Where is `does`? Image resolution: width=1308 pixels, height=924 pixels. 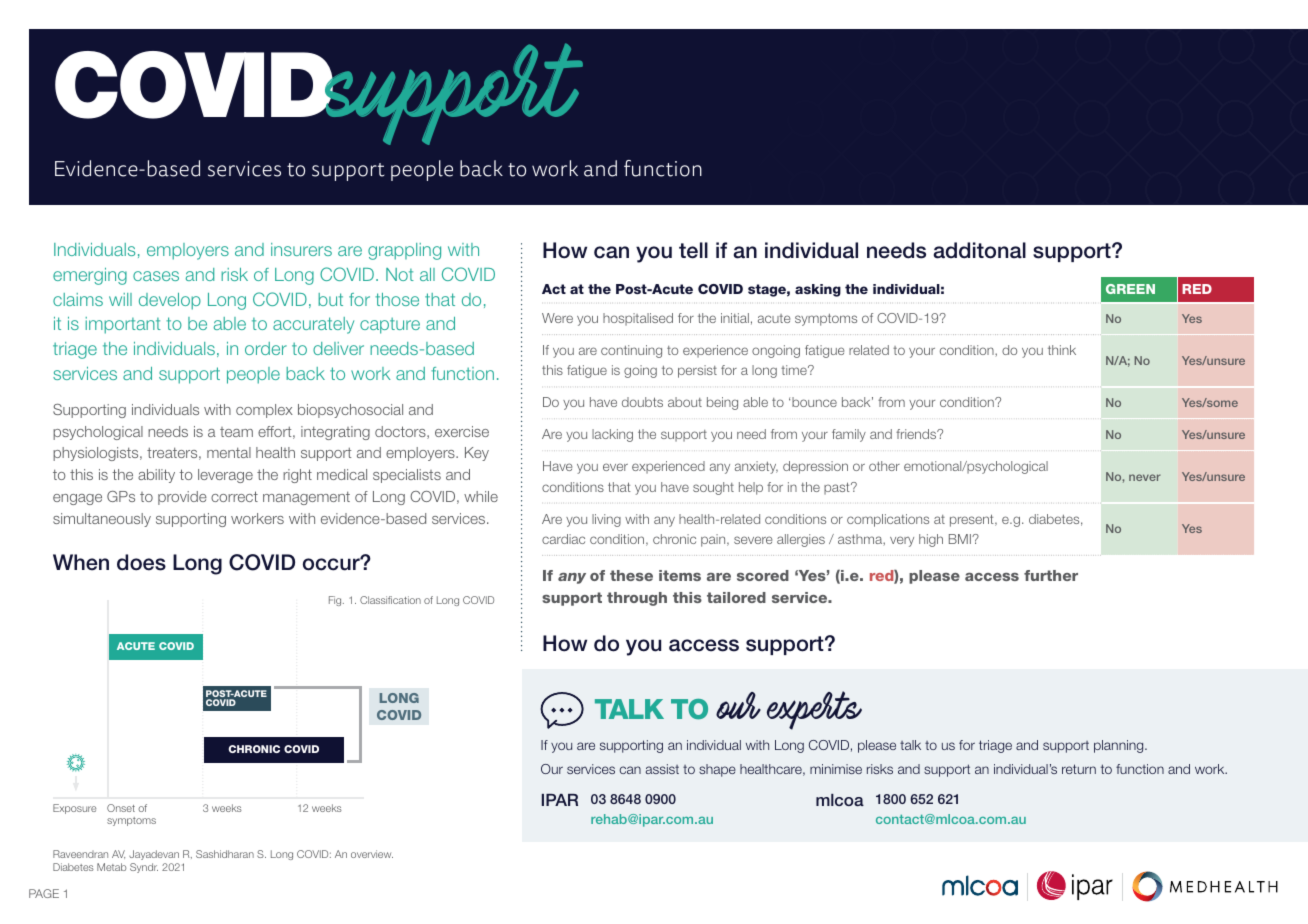
does is located at coordinates (141, 562).
